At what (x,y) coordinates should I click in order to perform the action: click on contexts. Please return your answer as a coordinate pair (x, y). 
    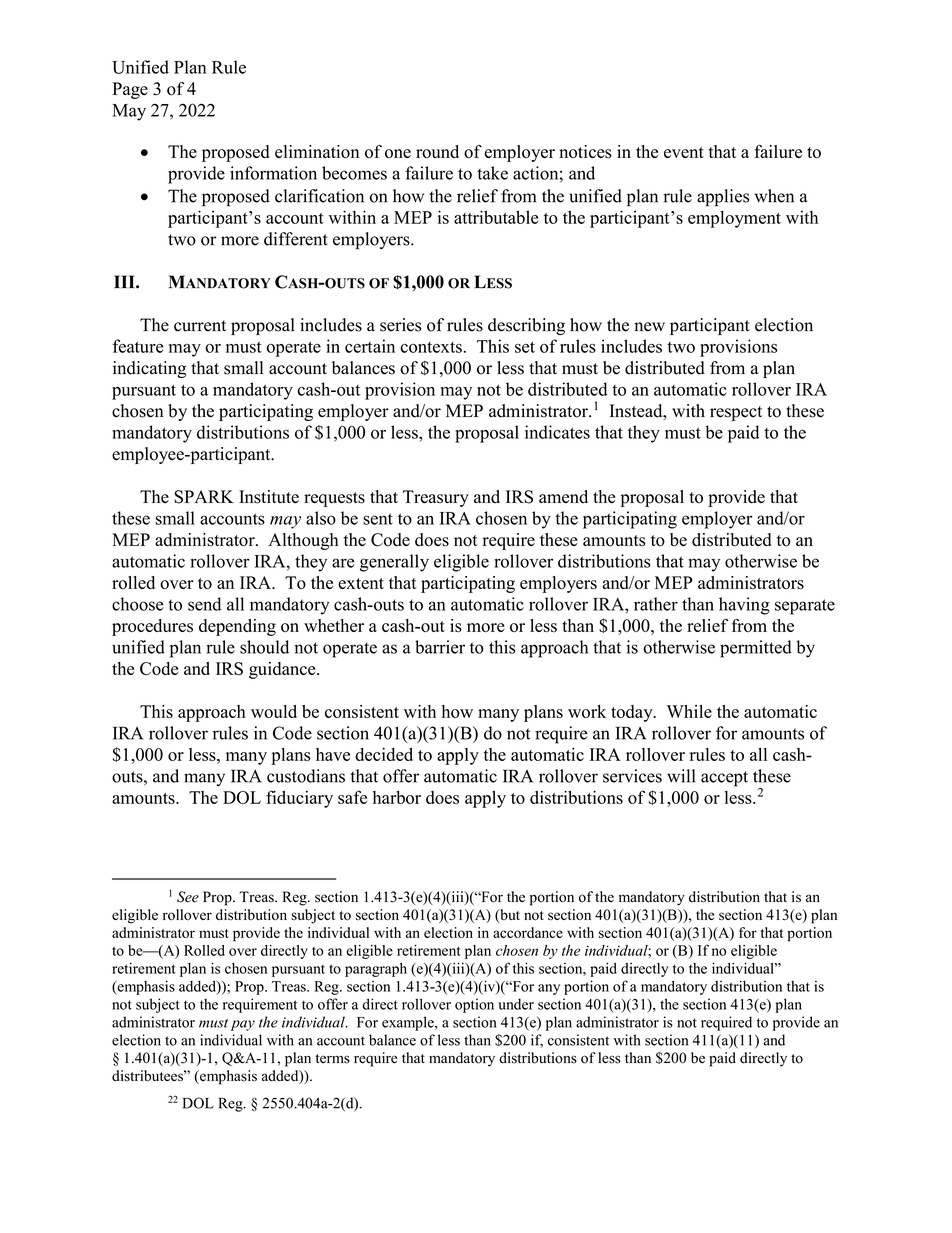
    Looking at the image, I should click on (431, 347).
